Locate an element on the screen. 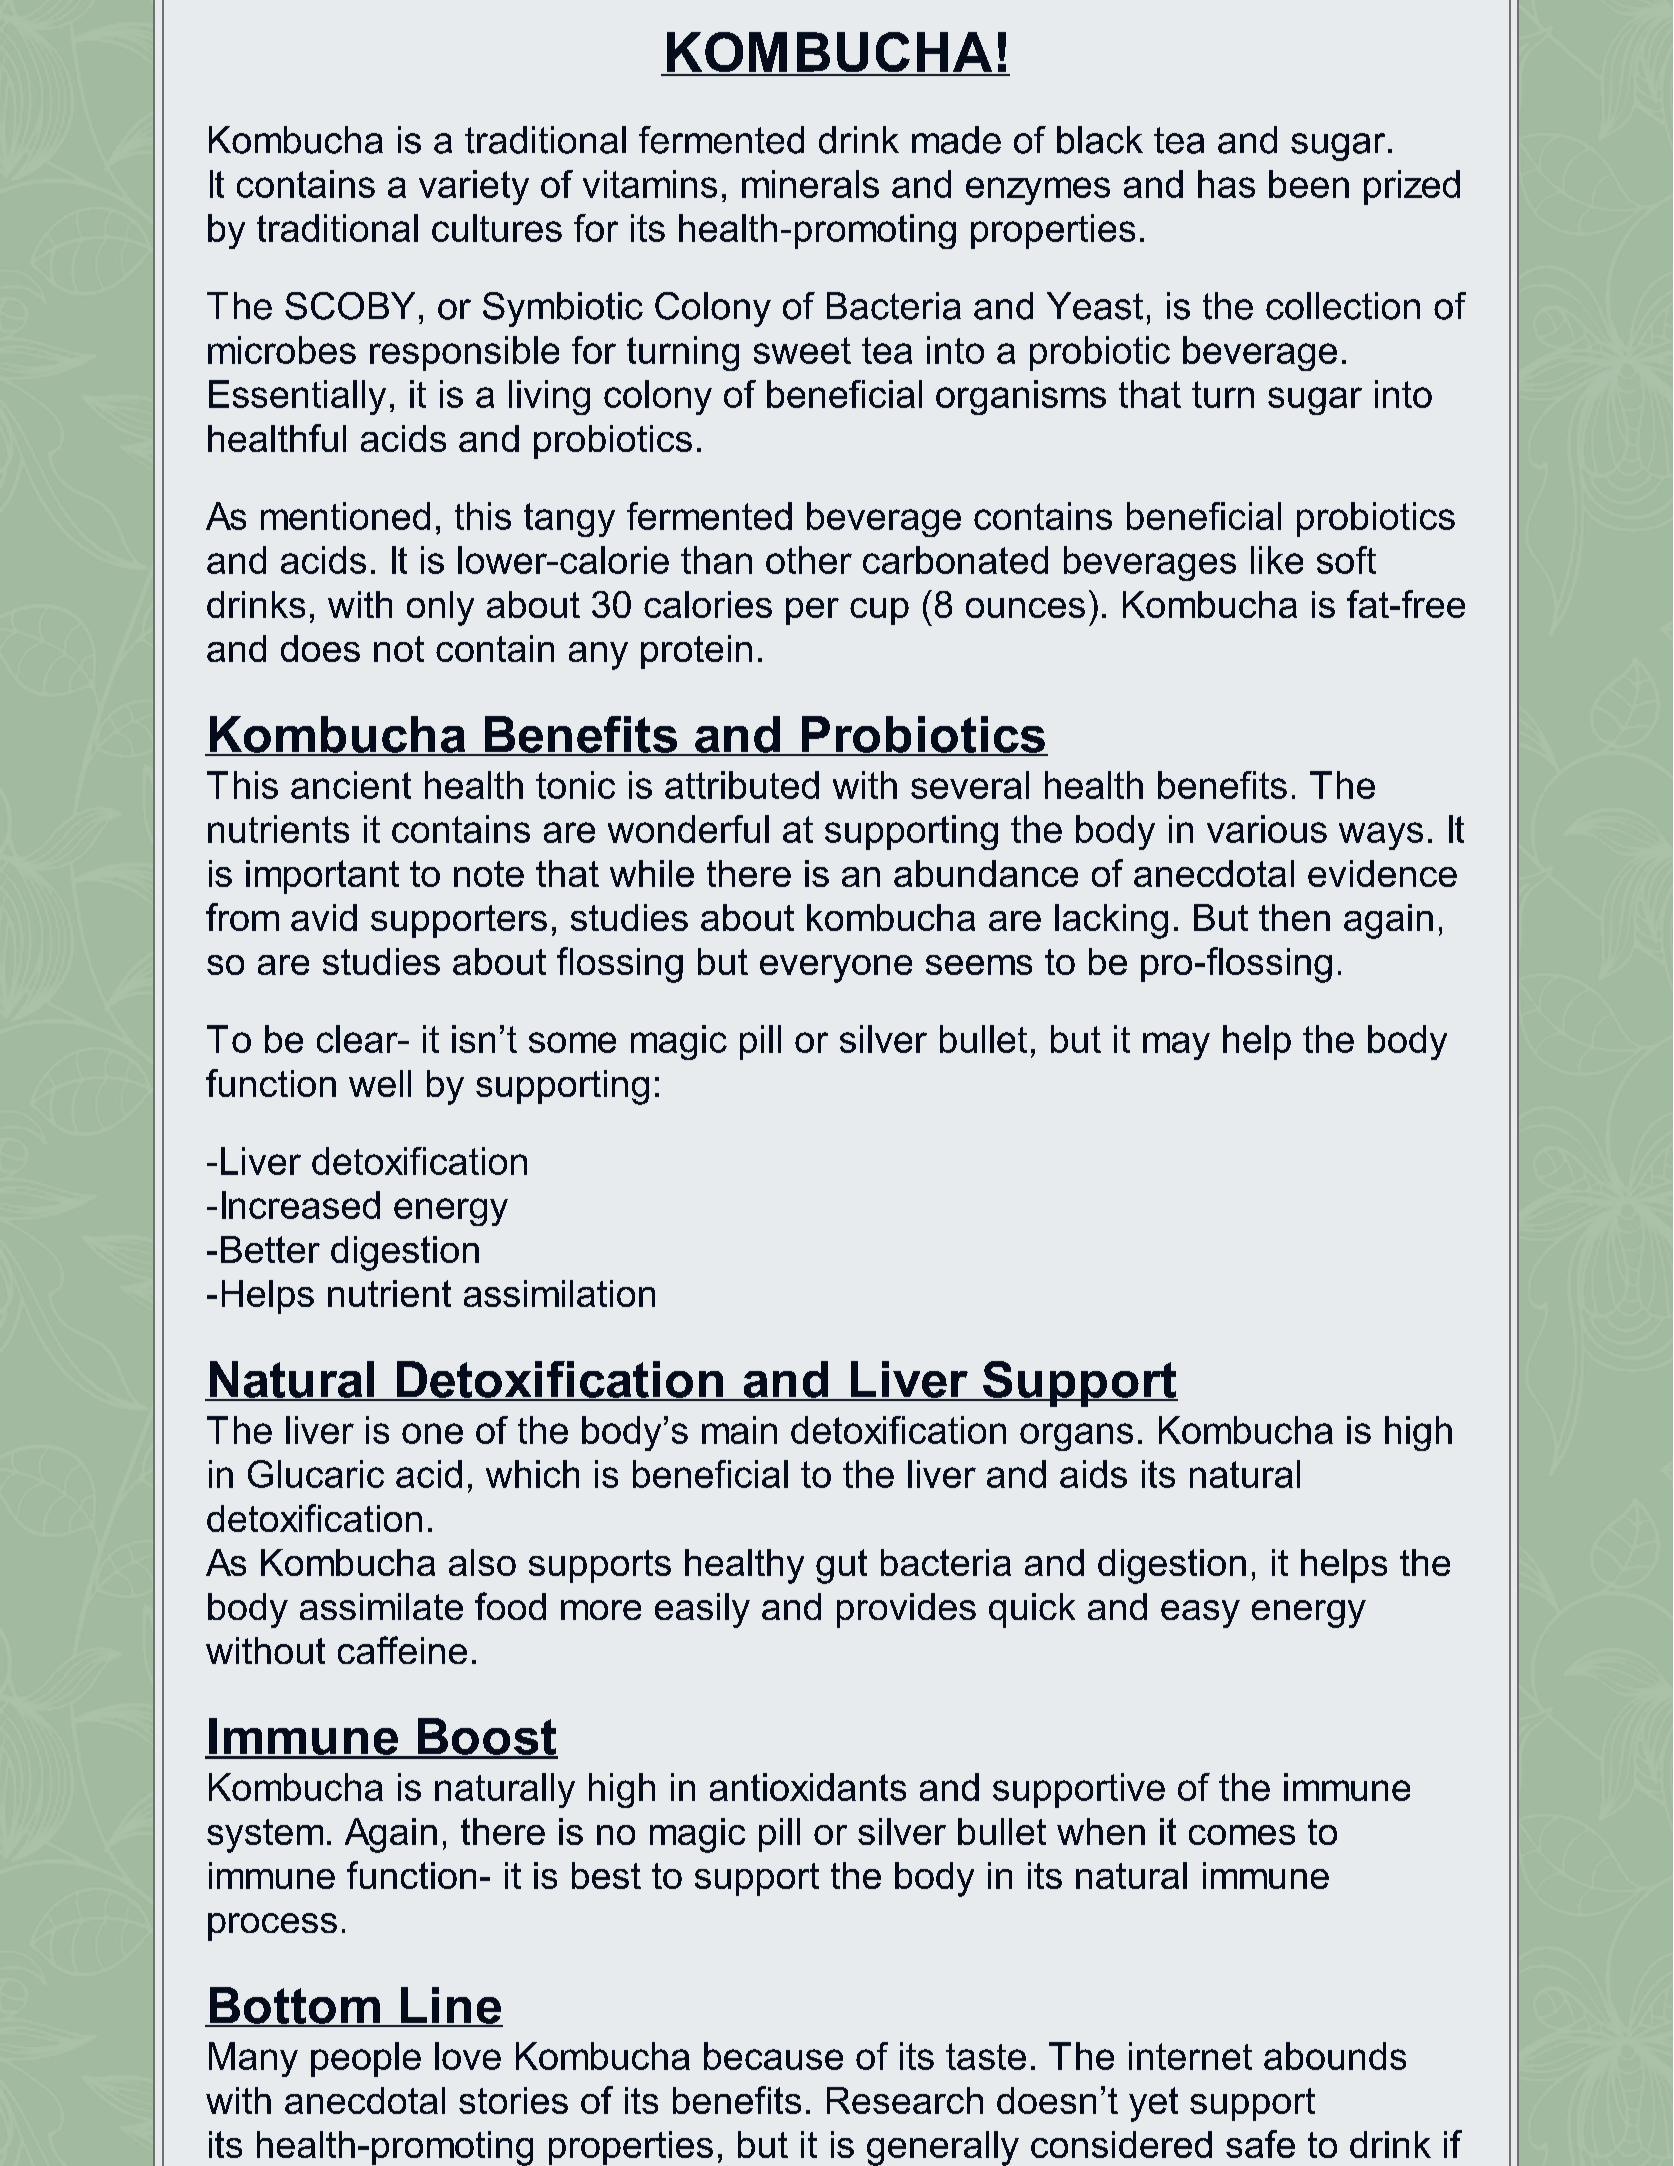 Image resolution: width=1674 pixels, height=2166 pixels. minerals is located at coordinates (810, 184).
